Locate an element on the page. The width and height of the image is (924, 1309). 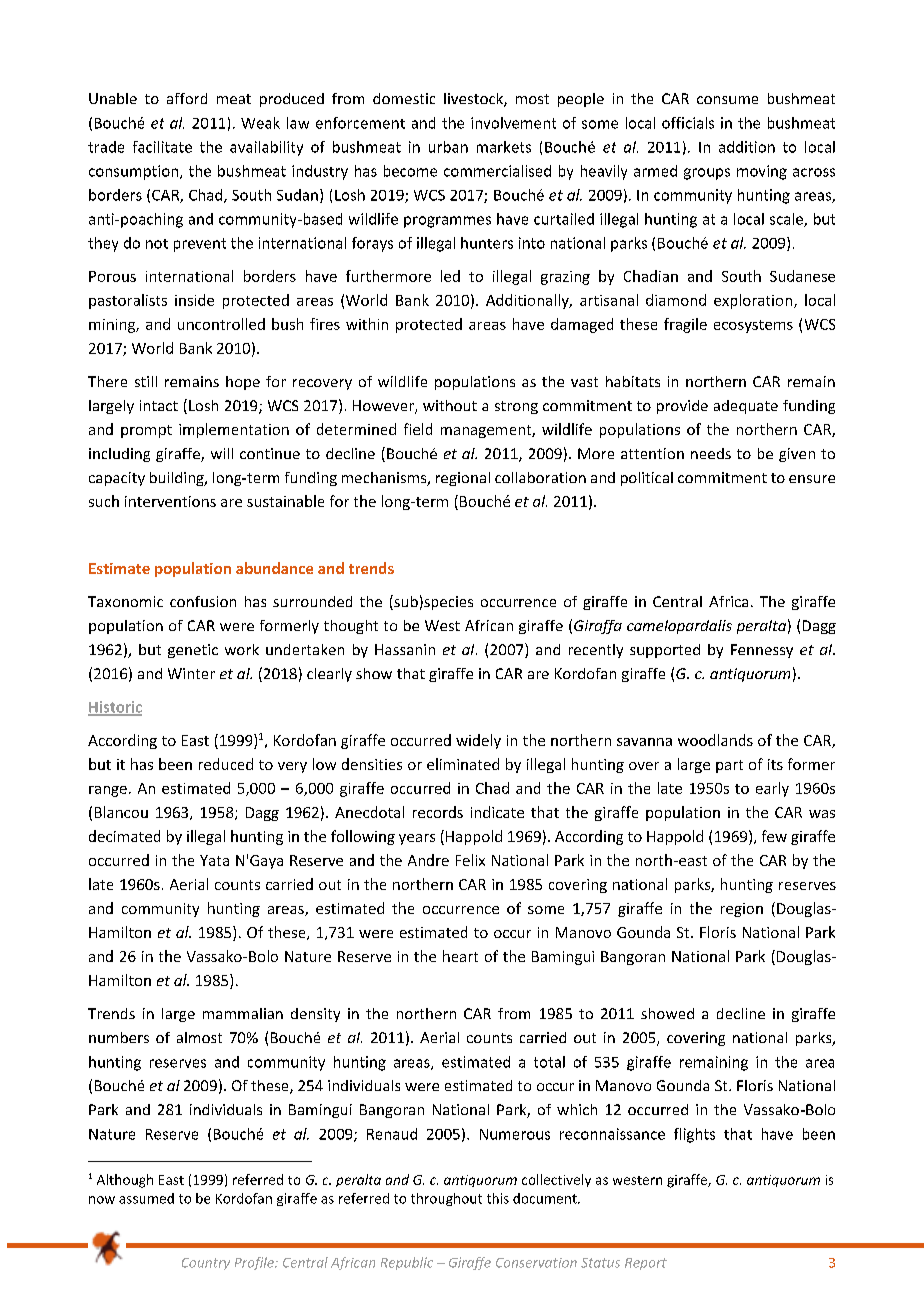
heart is located at coordinates (460, 956).
